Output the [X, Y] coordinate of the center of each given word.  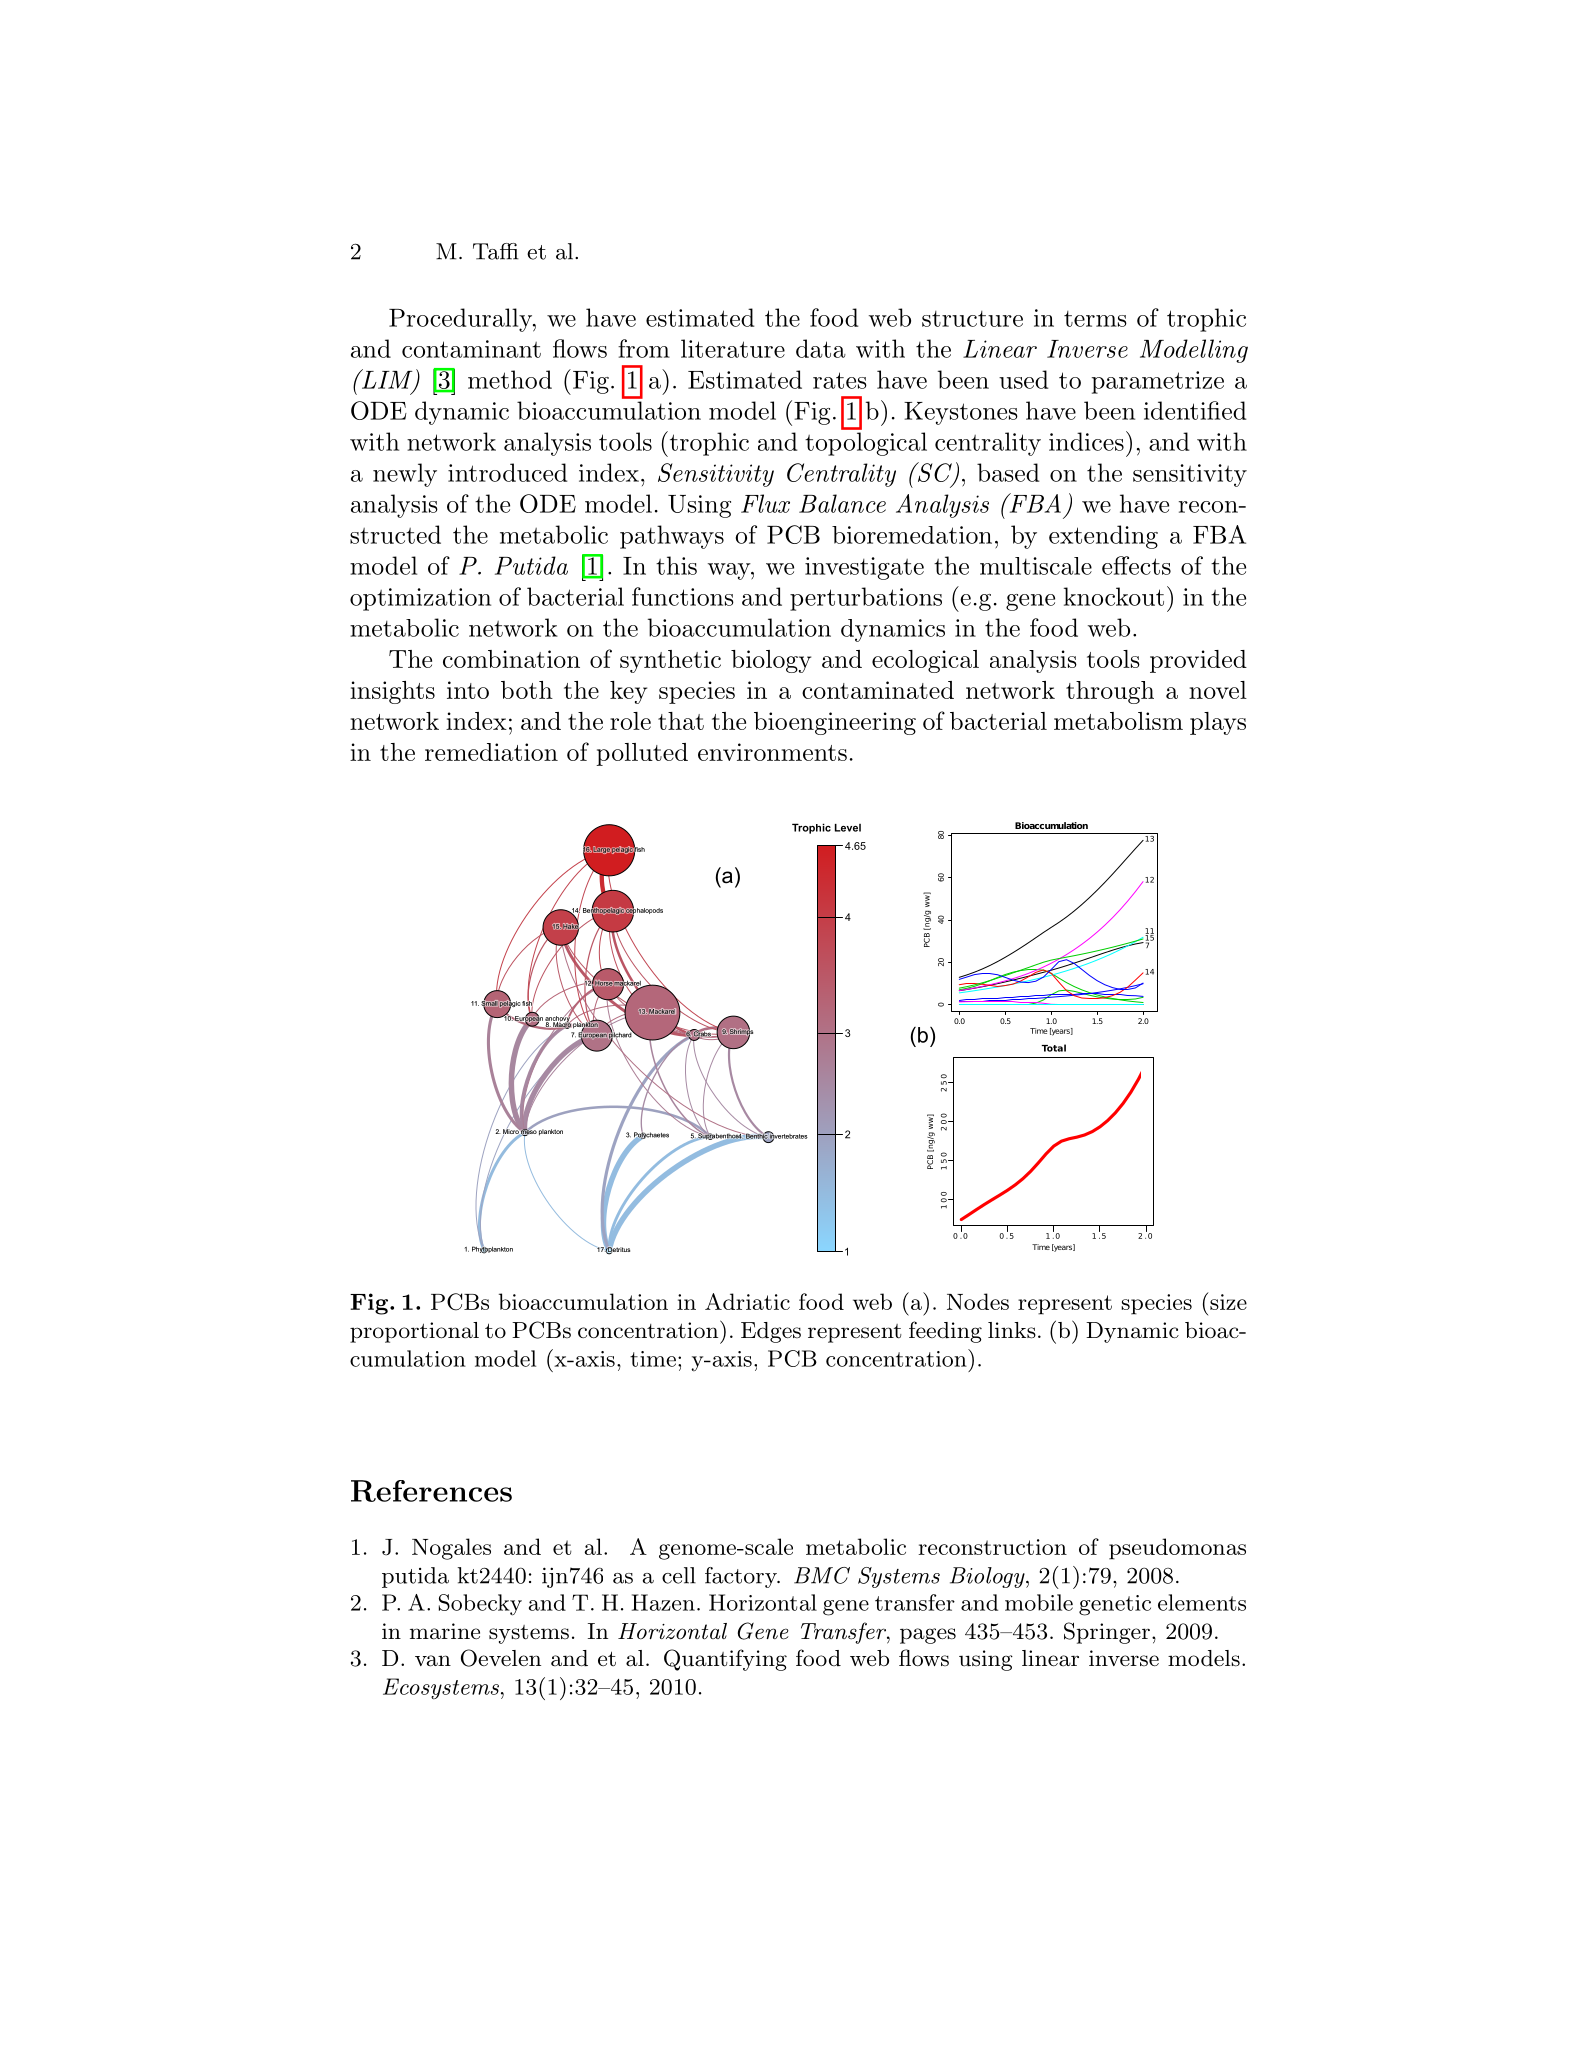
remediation [491, 752]
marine [445, 1631]
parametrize [1158, 382]
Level [848, 828]
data [821, 348]
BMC [822, 1575]
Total [1053, 1048]
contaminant [471, 349]
